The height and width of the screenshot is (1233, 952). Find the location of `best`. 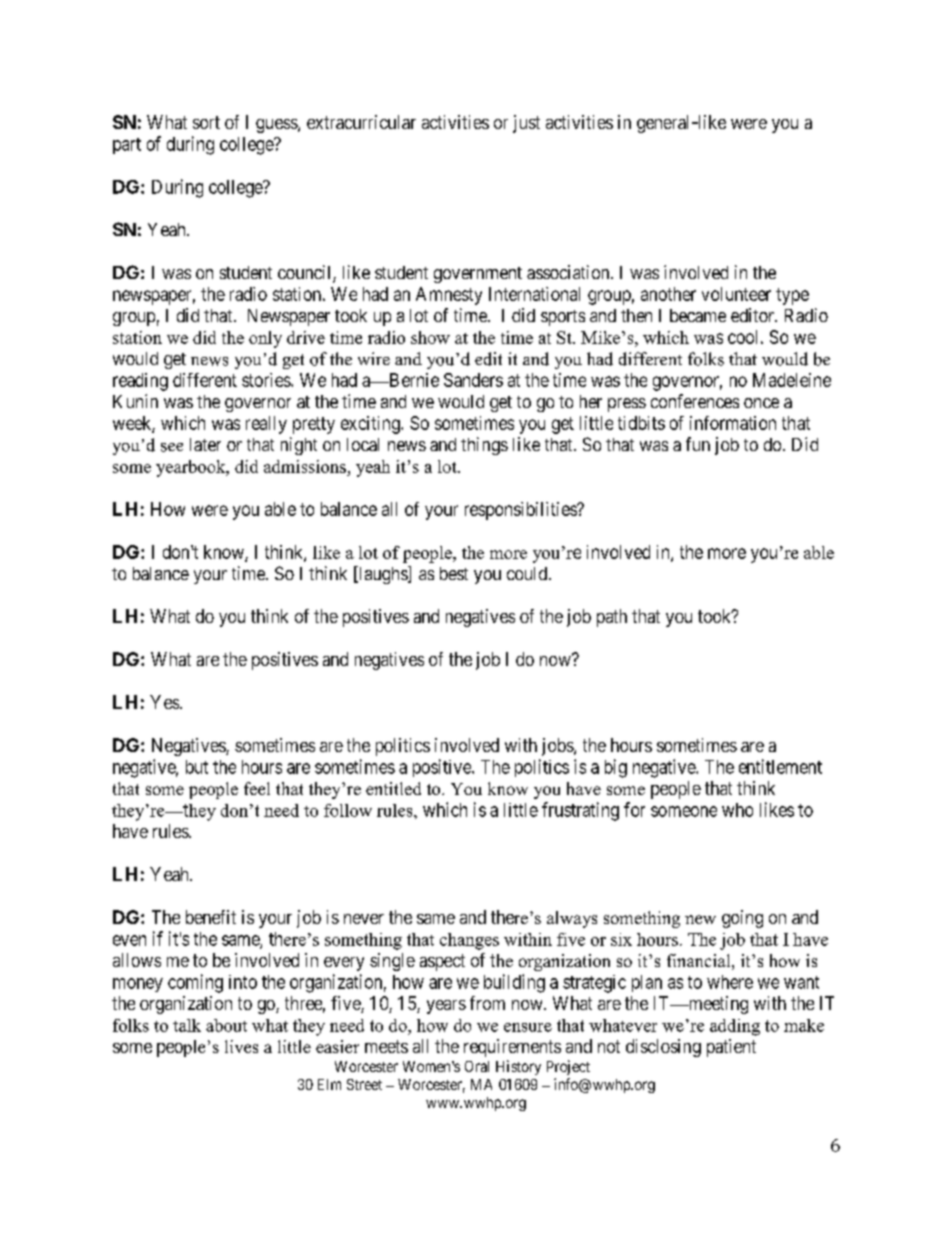

best is located at coordinates (454, 573).
